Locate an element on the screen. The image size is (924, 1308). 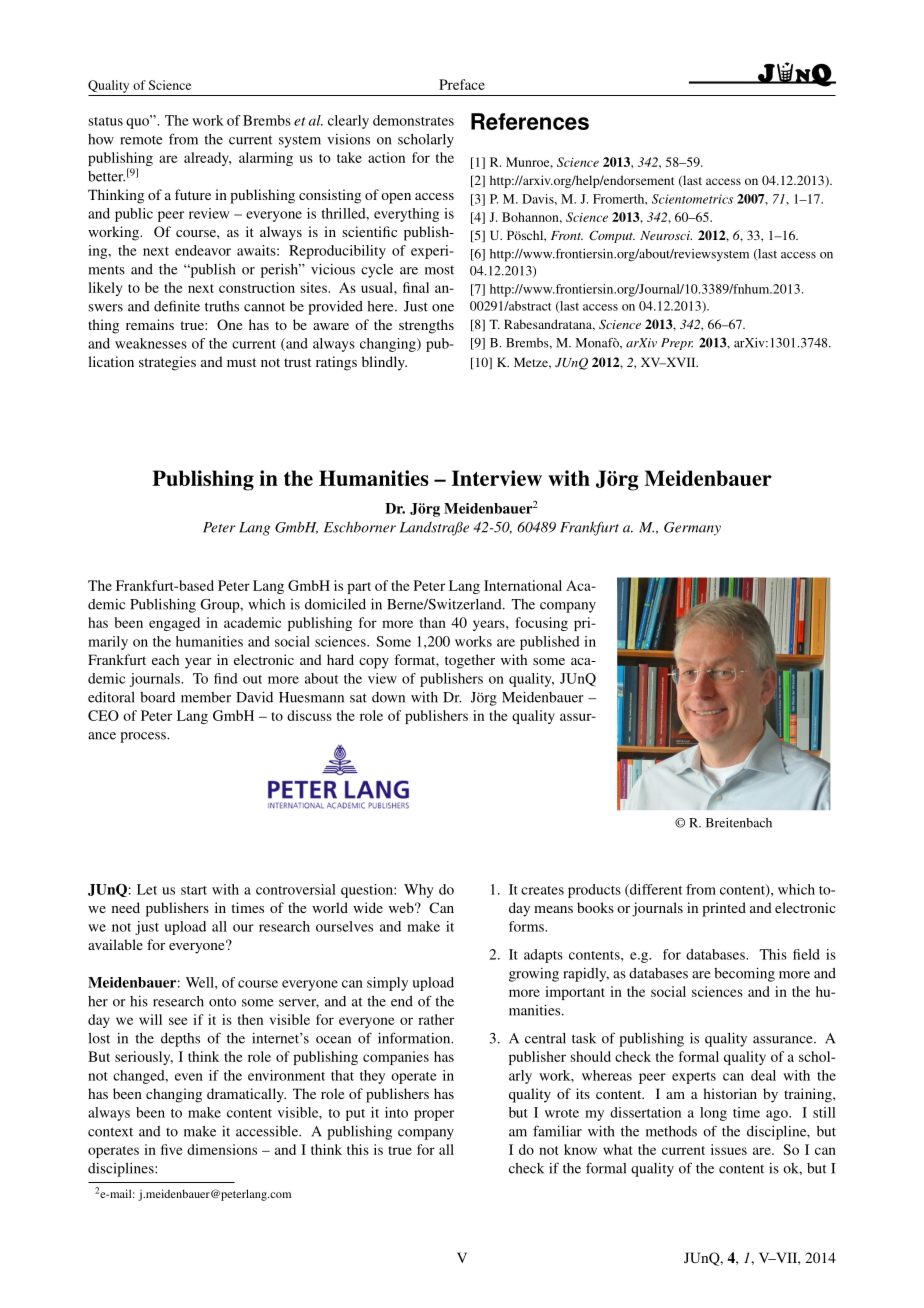
proper is located at coordinates (434, 1115).
